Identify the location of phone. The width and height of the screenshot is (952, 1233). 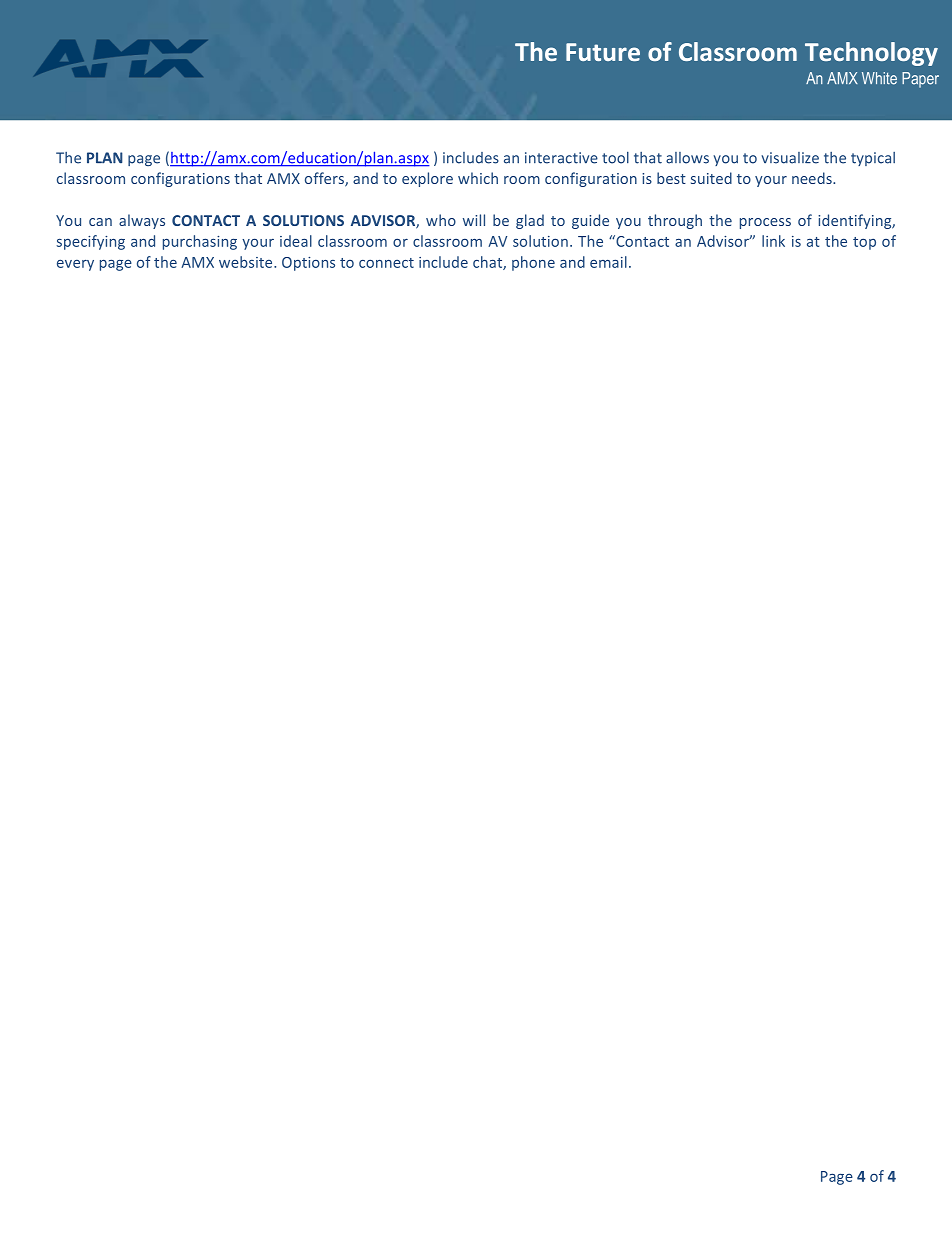
(533, 263).
